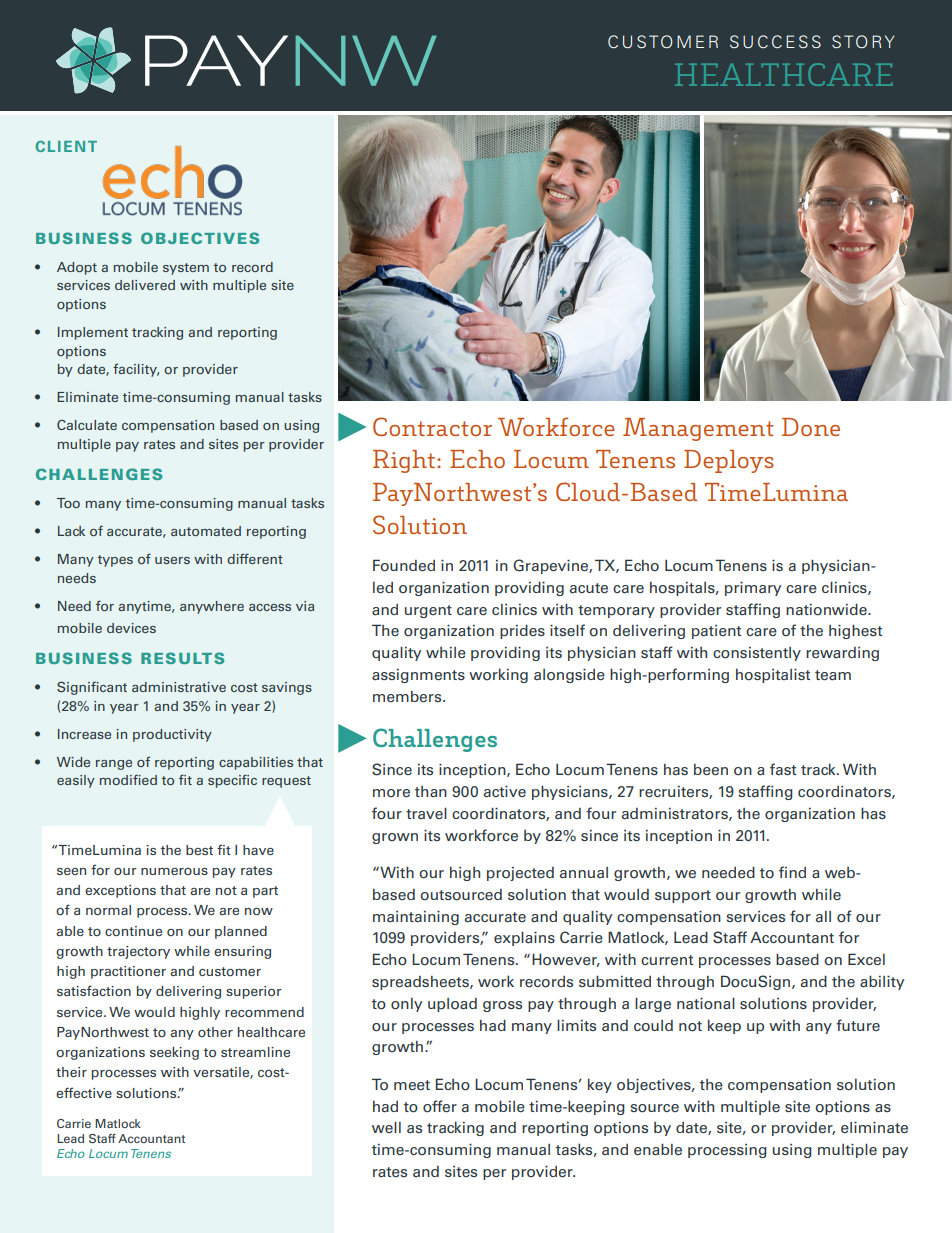 Image resolution: width=952 pixels, height=1233 pixels. Describe the element at coordinates (698, 429) in the screenshot. I see `Management` at that location.
